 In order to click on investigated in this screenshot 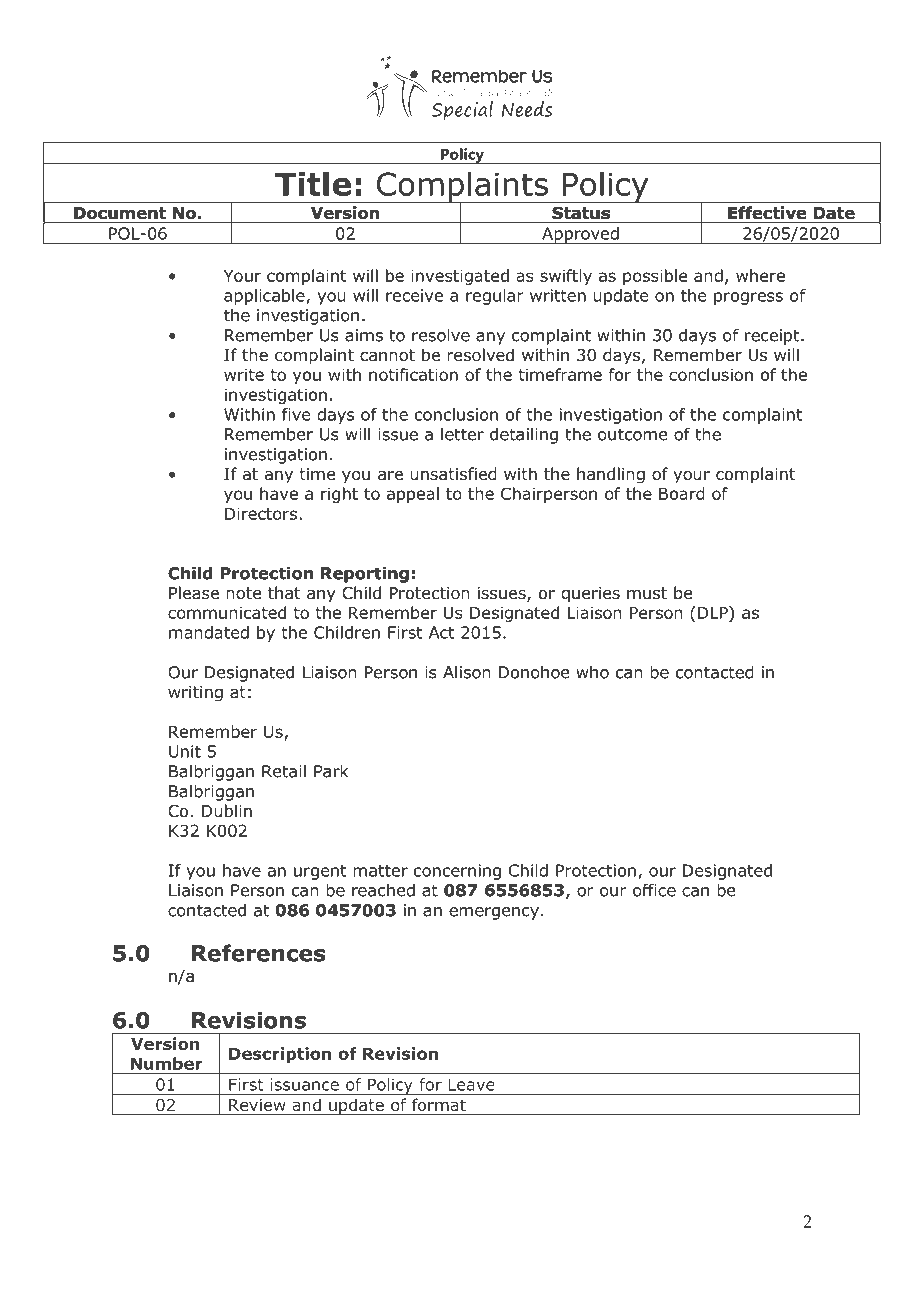, I will do `click(460, 277)`.
